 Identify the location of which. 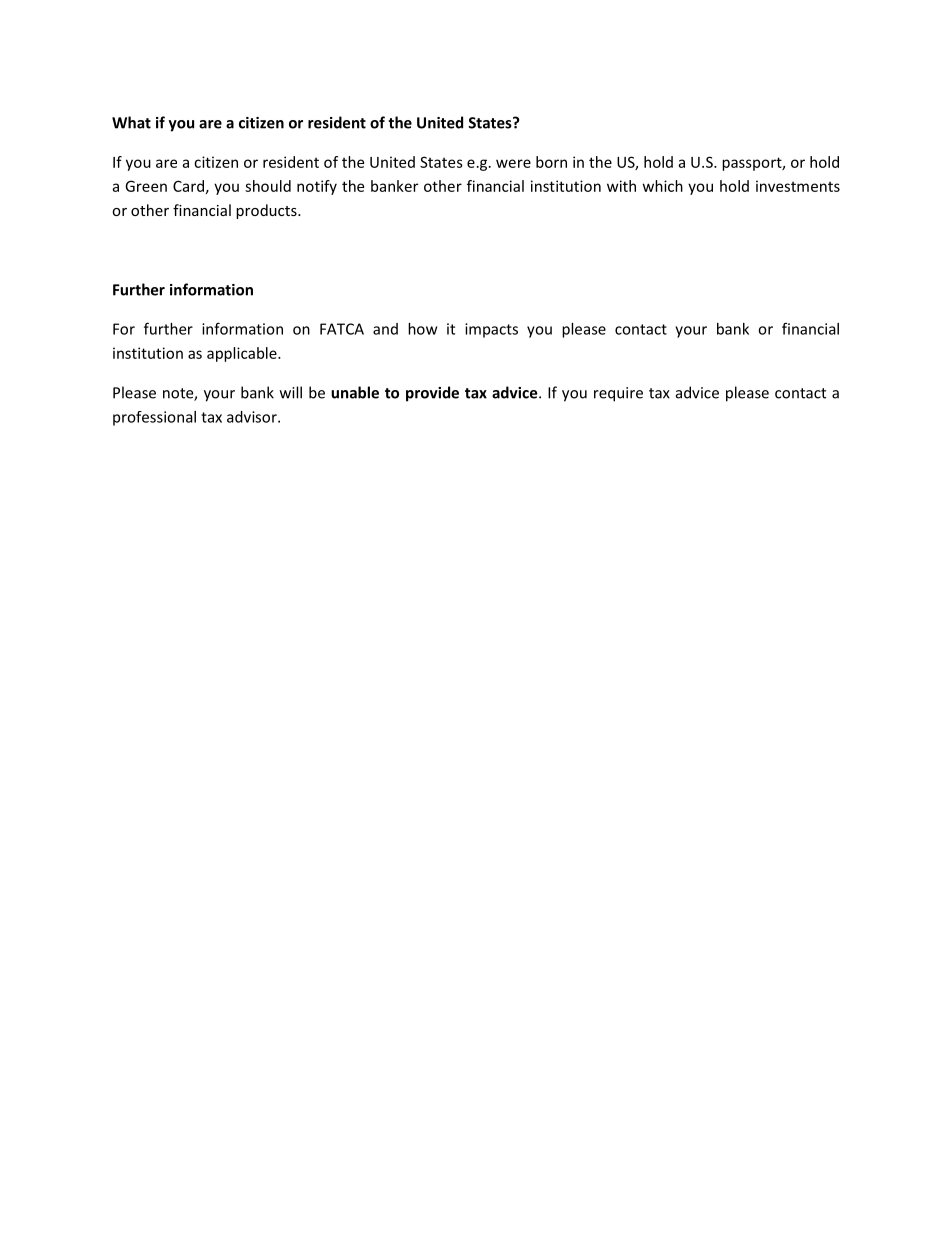
(663, 186).
